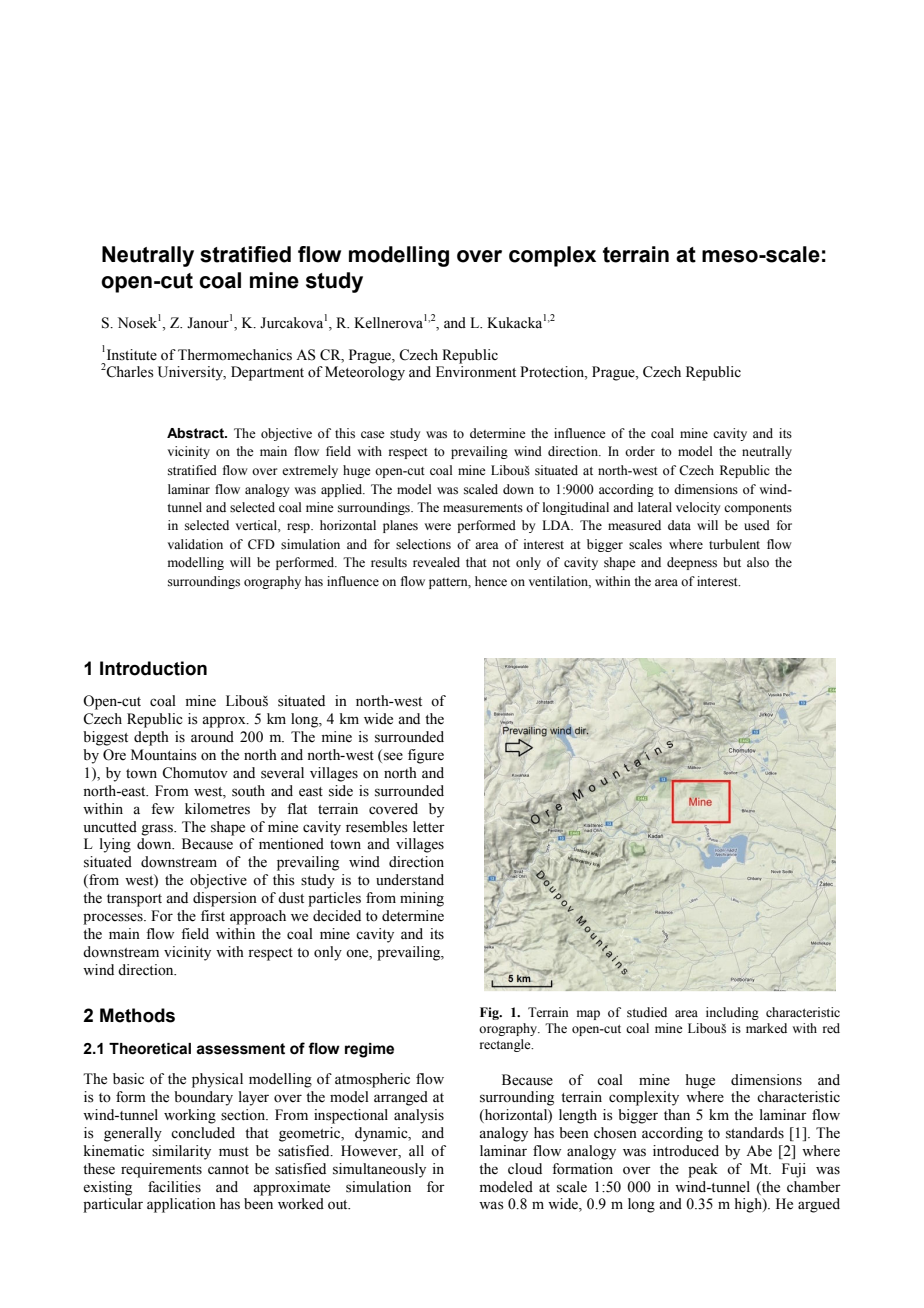 Image resolution: width=924 pixels, height=1308 pixels. What do you see at coordinates (703, 1170) in the screenshot?
I see `peak` at bounding box center [703, 1170].
